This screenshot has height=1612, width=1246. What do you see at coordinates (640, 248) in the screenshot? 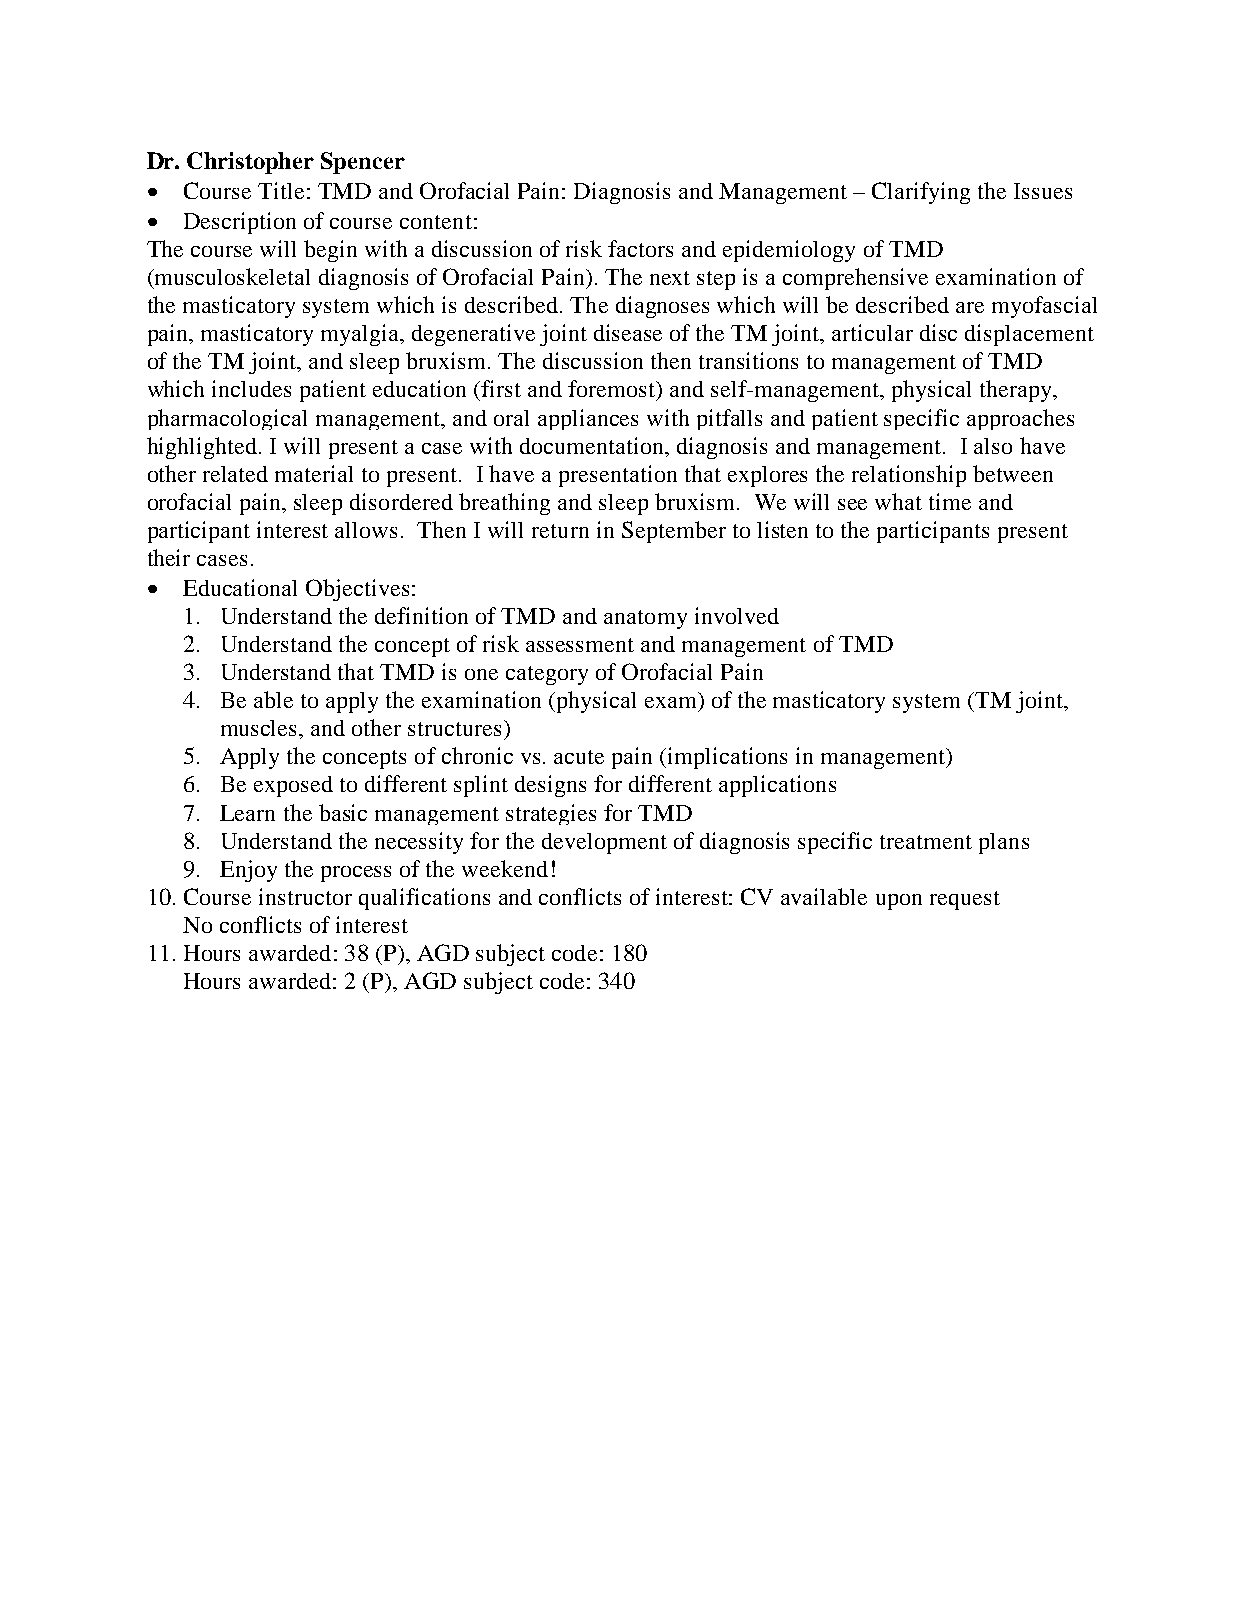
I see `factors` at bounding box center [640, 248].
